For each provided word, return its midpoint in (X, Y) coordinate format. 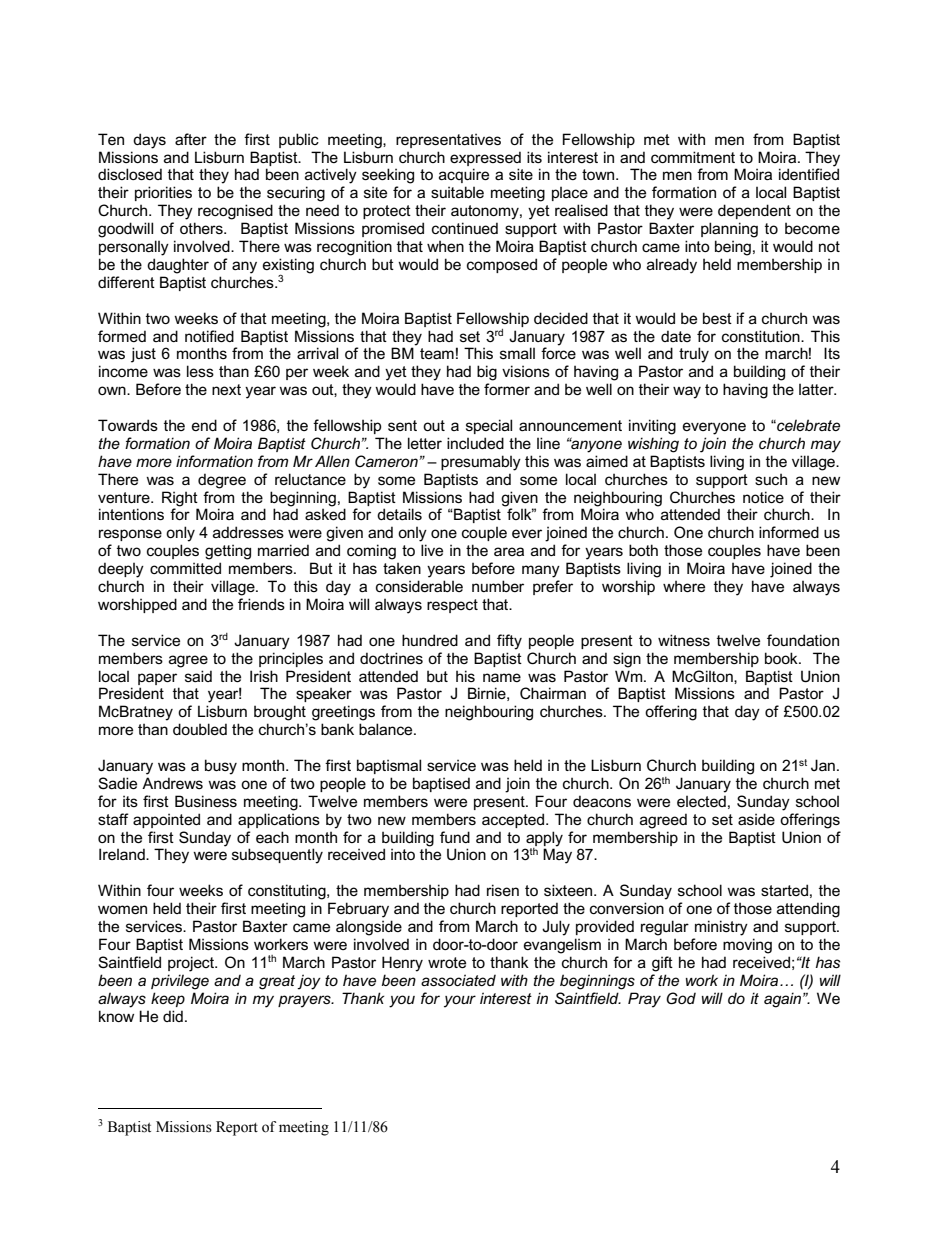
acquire (464, 175)
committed (185, 568)
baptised (441, 784)
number (498, 586)
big (487, 373)
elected (701, 801)
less (200, 371)
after (191, 139)
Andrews (172, 783)
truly (694, 355)
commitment (693, 157)
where (684, 586)
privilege (180, 982)
